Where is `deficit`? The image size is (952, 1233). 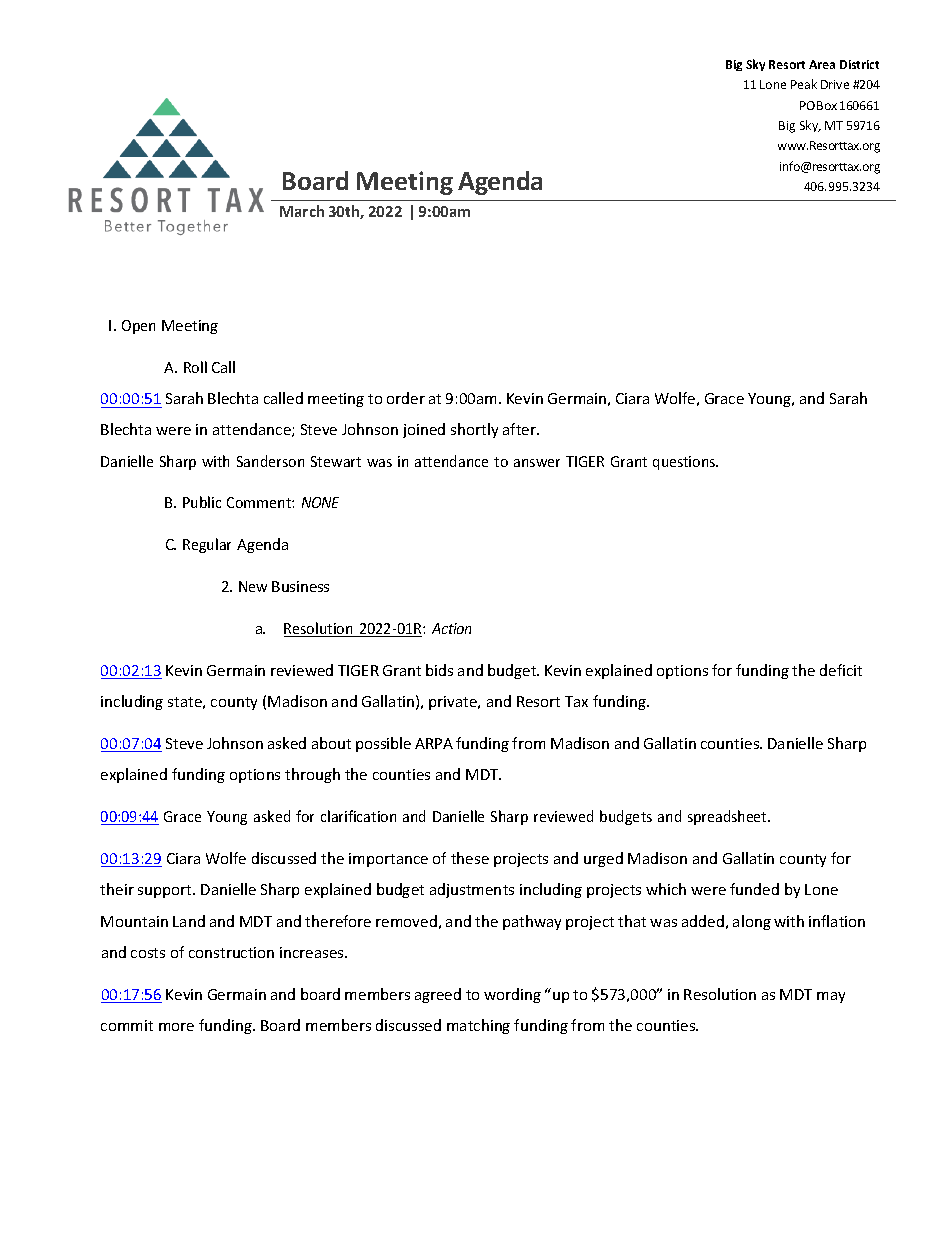 deficit is located at coordinates (841, 670).
